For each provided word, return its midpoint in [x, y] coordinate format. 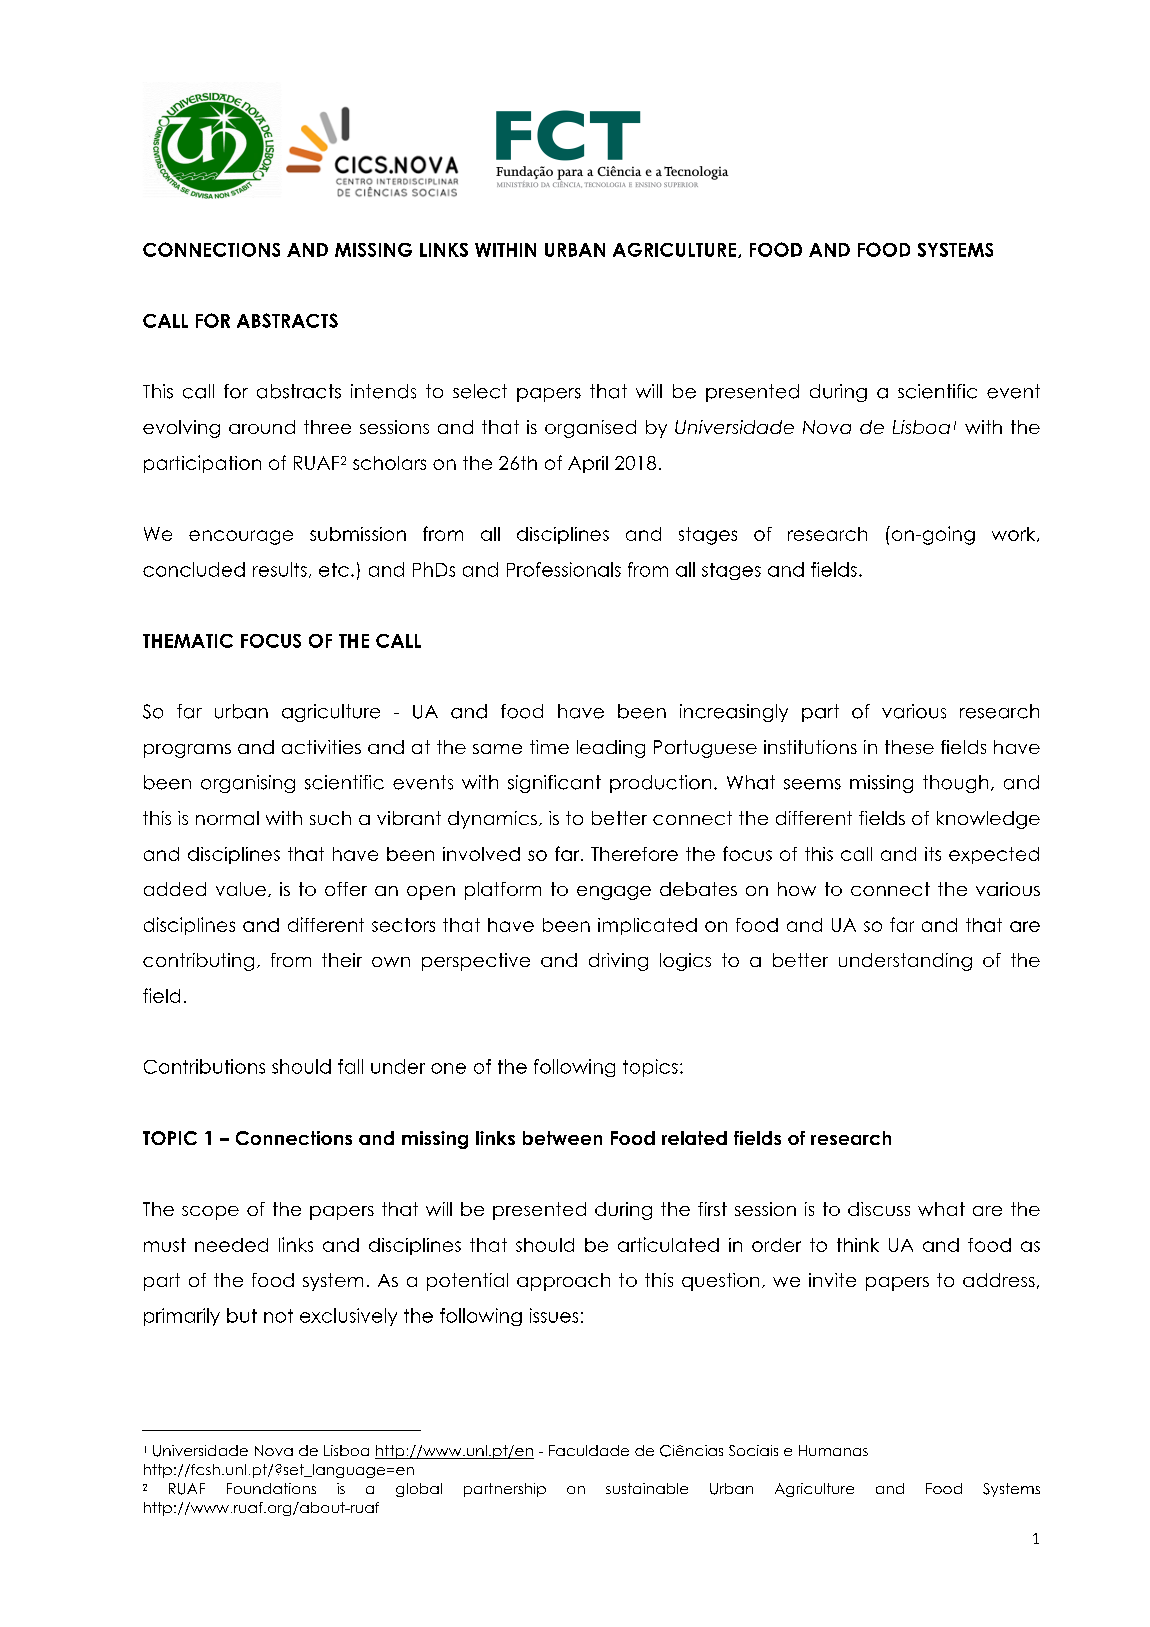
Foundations [271, 1488]
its [933, 854]
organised [590, 429]
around [262, 427]
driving [618, 962]
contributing [198, 962]
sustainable [647, 1488]
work [1015, 534]
